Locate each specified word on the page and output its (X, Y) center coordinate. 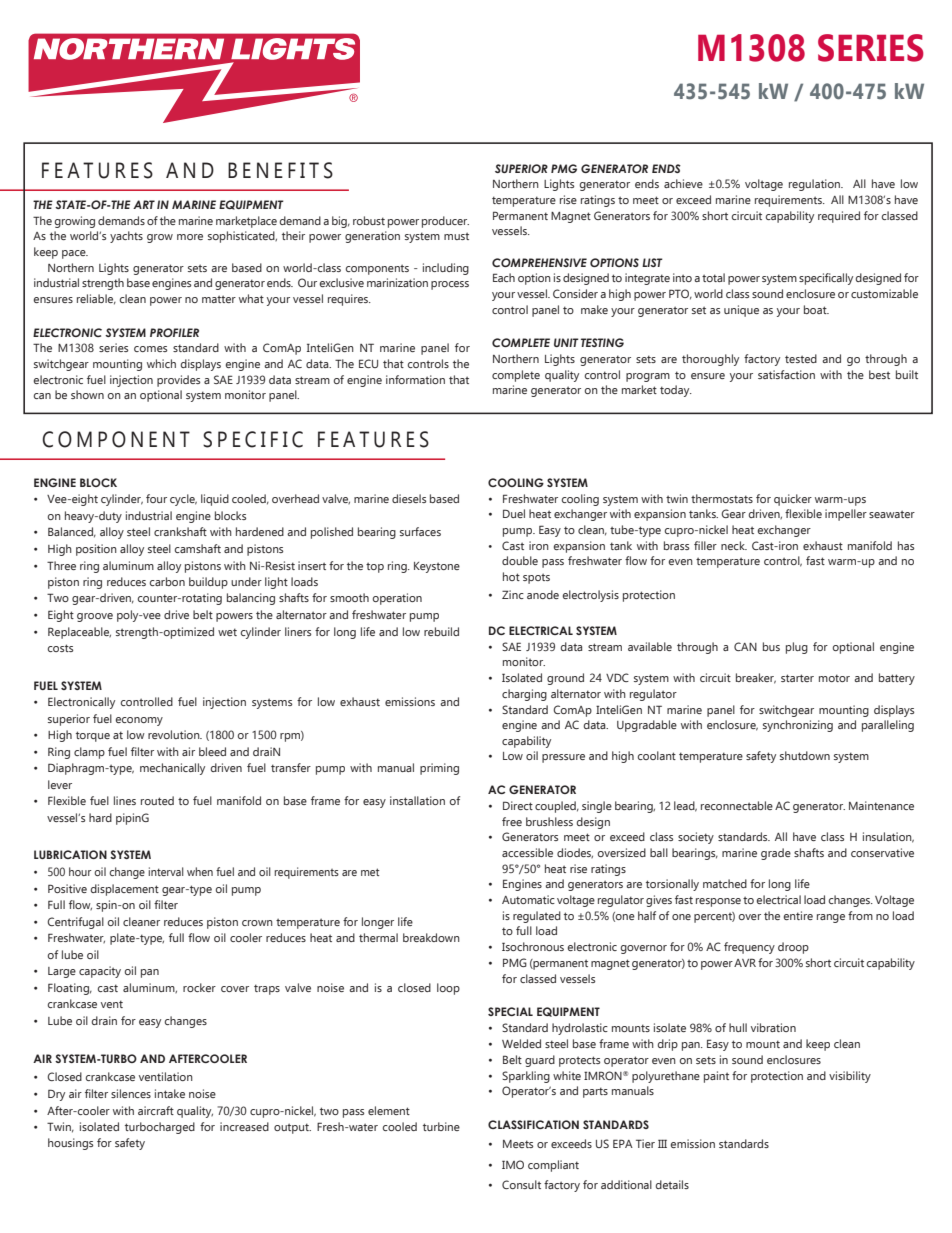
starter (797, 678)
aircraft (156, 1110)
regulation (816, 185)
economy (139, 721)
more (190, 237)
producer (445, 222)
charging (524, 695)
